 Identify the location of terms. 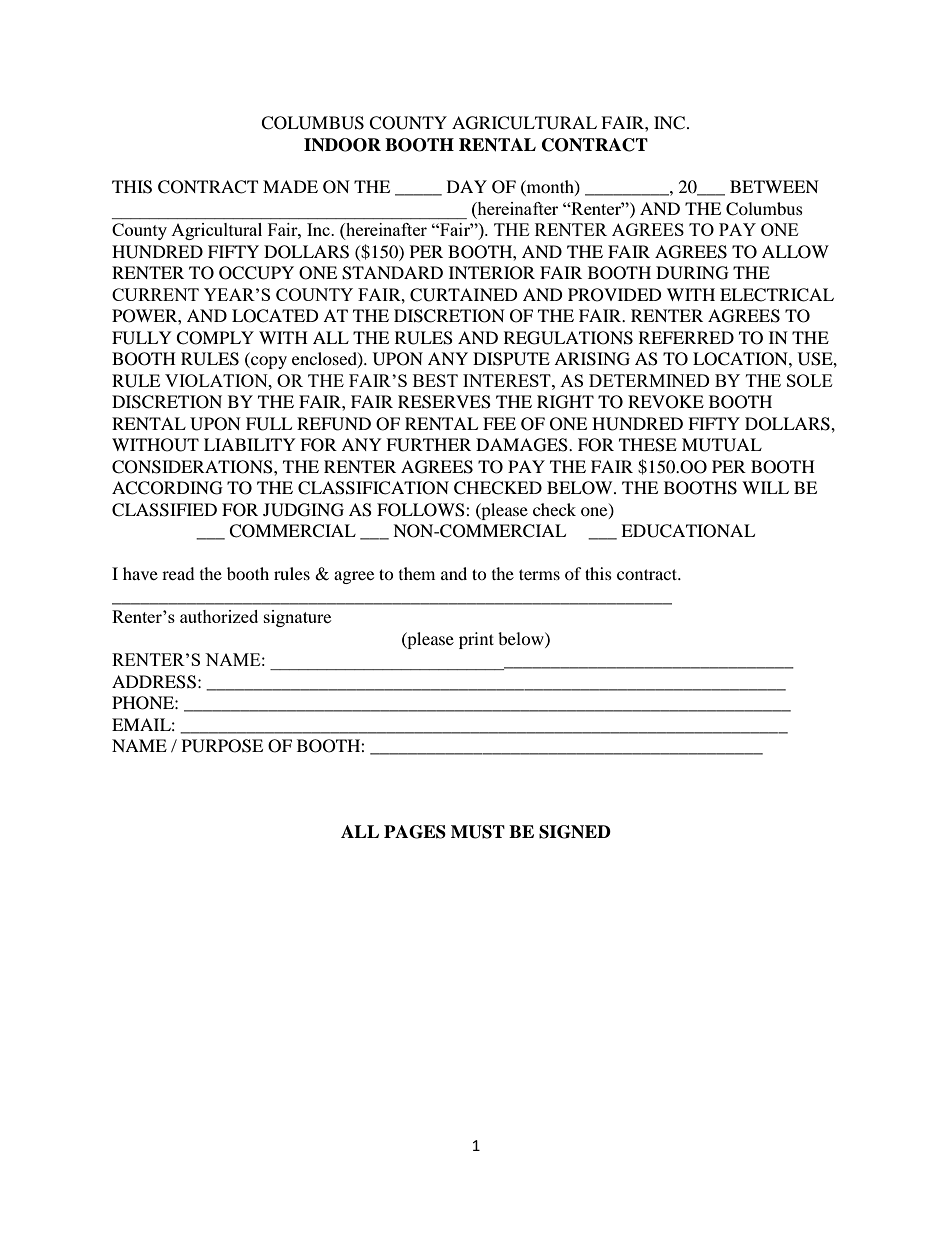
(539, 574).
